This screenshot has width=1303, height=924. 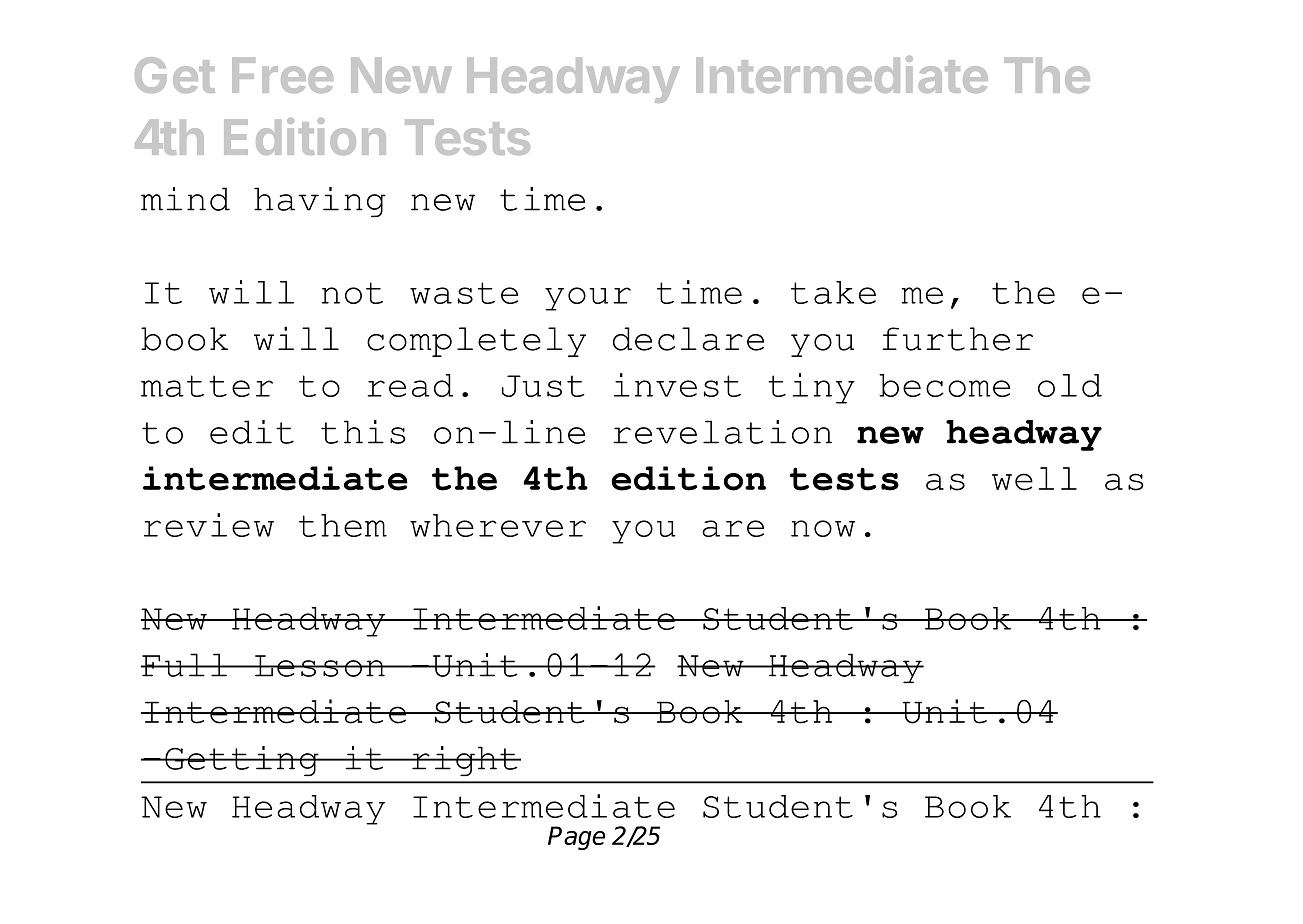 I want to click on this, so click(x=363, y=432).
